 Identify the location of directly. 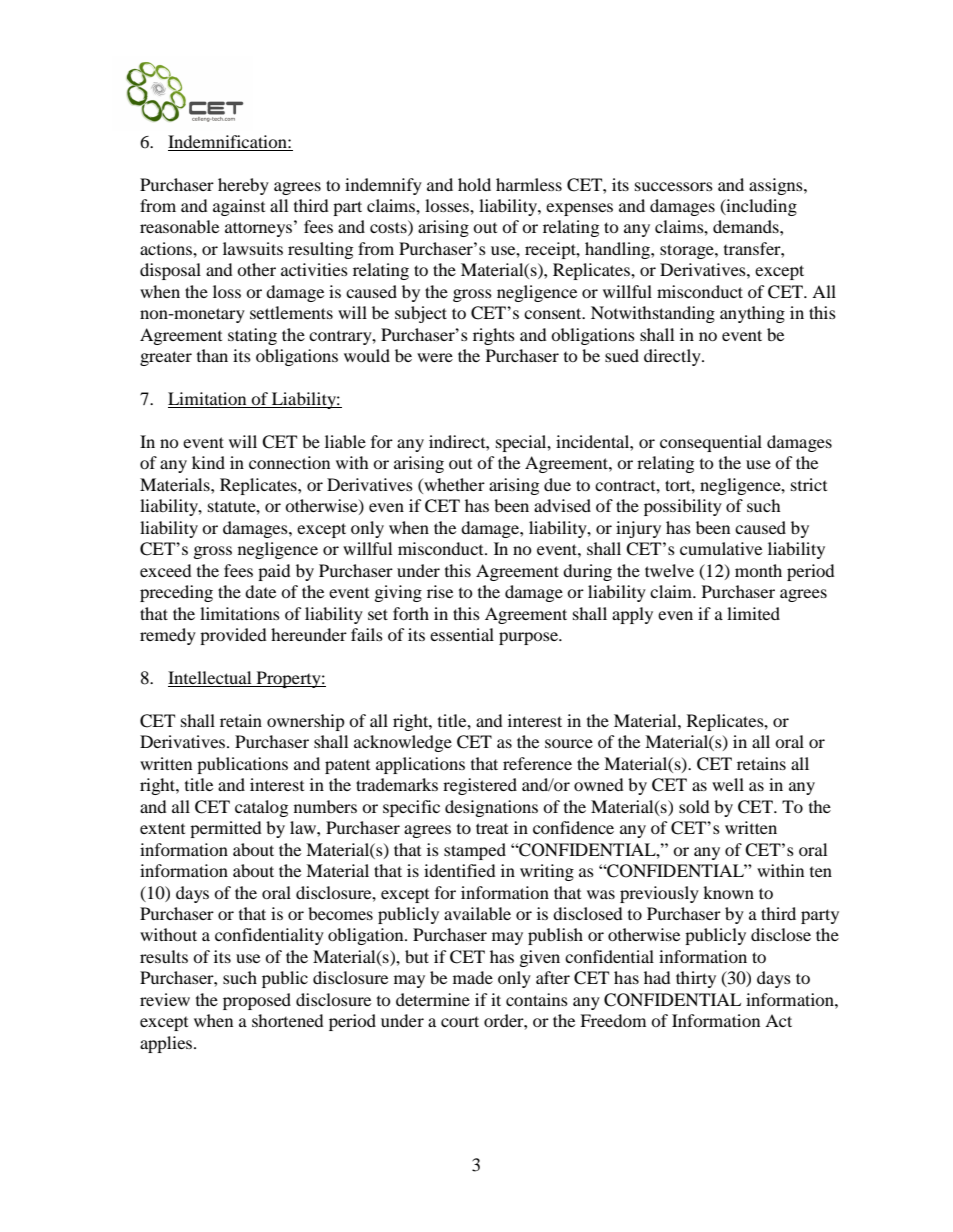
(673, 357).
